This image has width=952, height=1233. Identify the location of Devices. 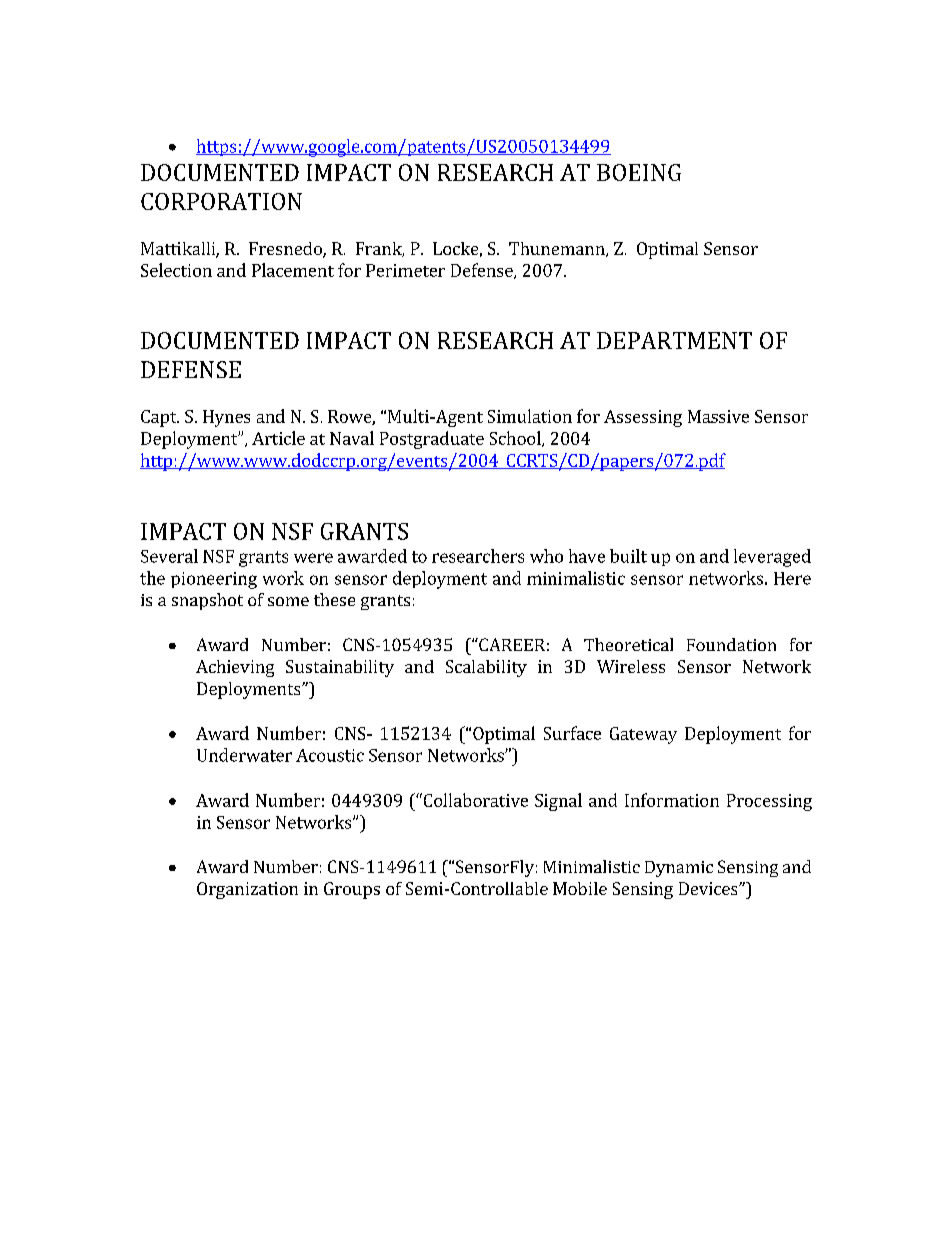
(709, 888).
